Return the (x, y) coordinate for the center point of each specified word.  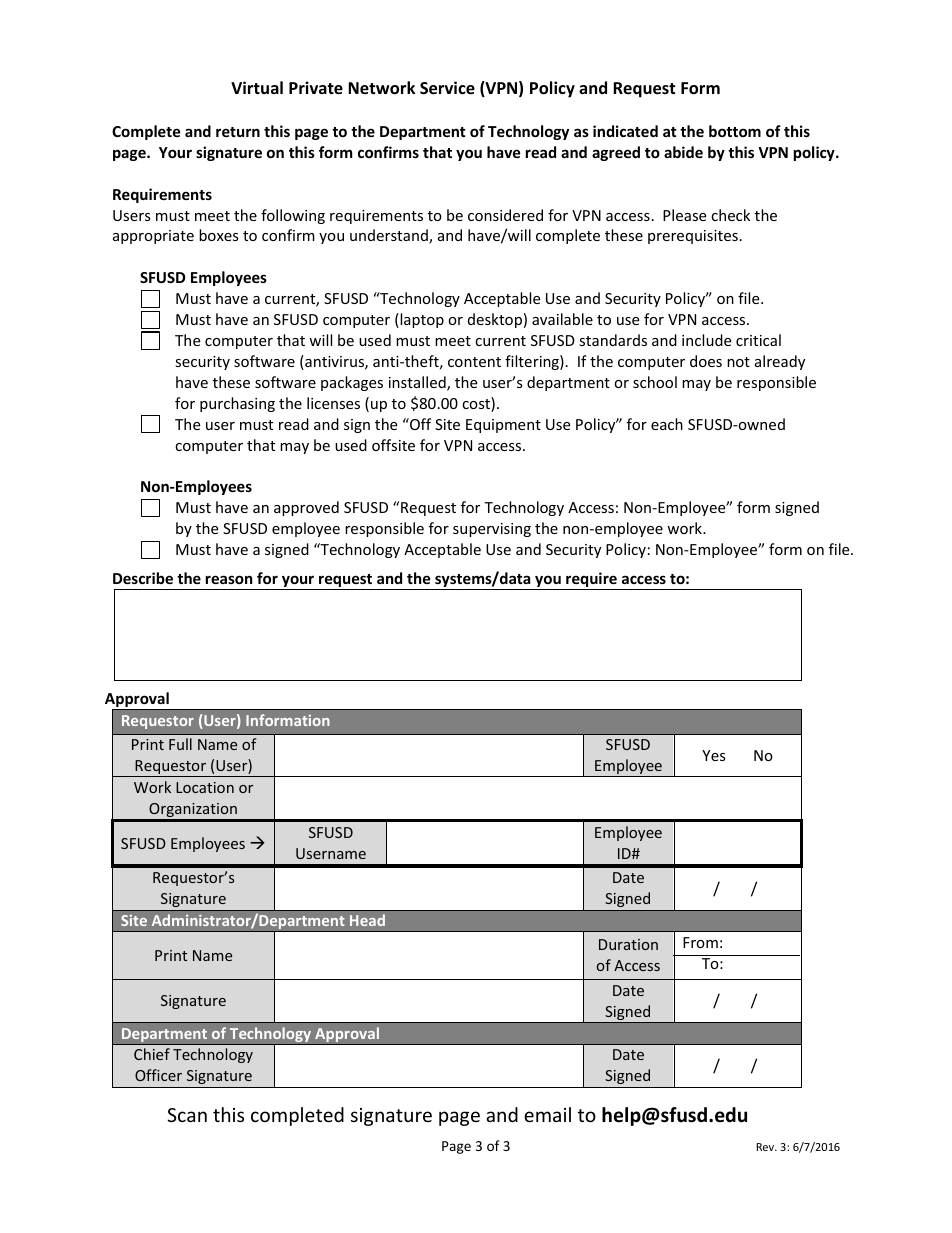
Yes (714, 755)
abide (683, 152)
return (238, 132)
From (700, 942)
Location (205, 787)
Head (367, 920)
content (474, 362)
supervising (492, 530)
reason (229, 579)
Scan (187, 1115)
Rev (766, 1147)
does (706, 361)
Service (447, 88)
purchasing (237, 404)
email (547, 1114)
